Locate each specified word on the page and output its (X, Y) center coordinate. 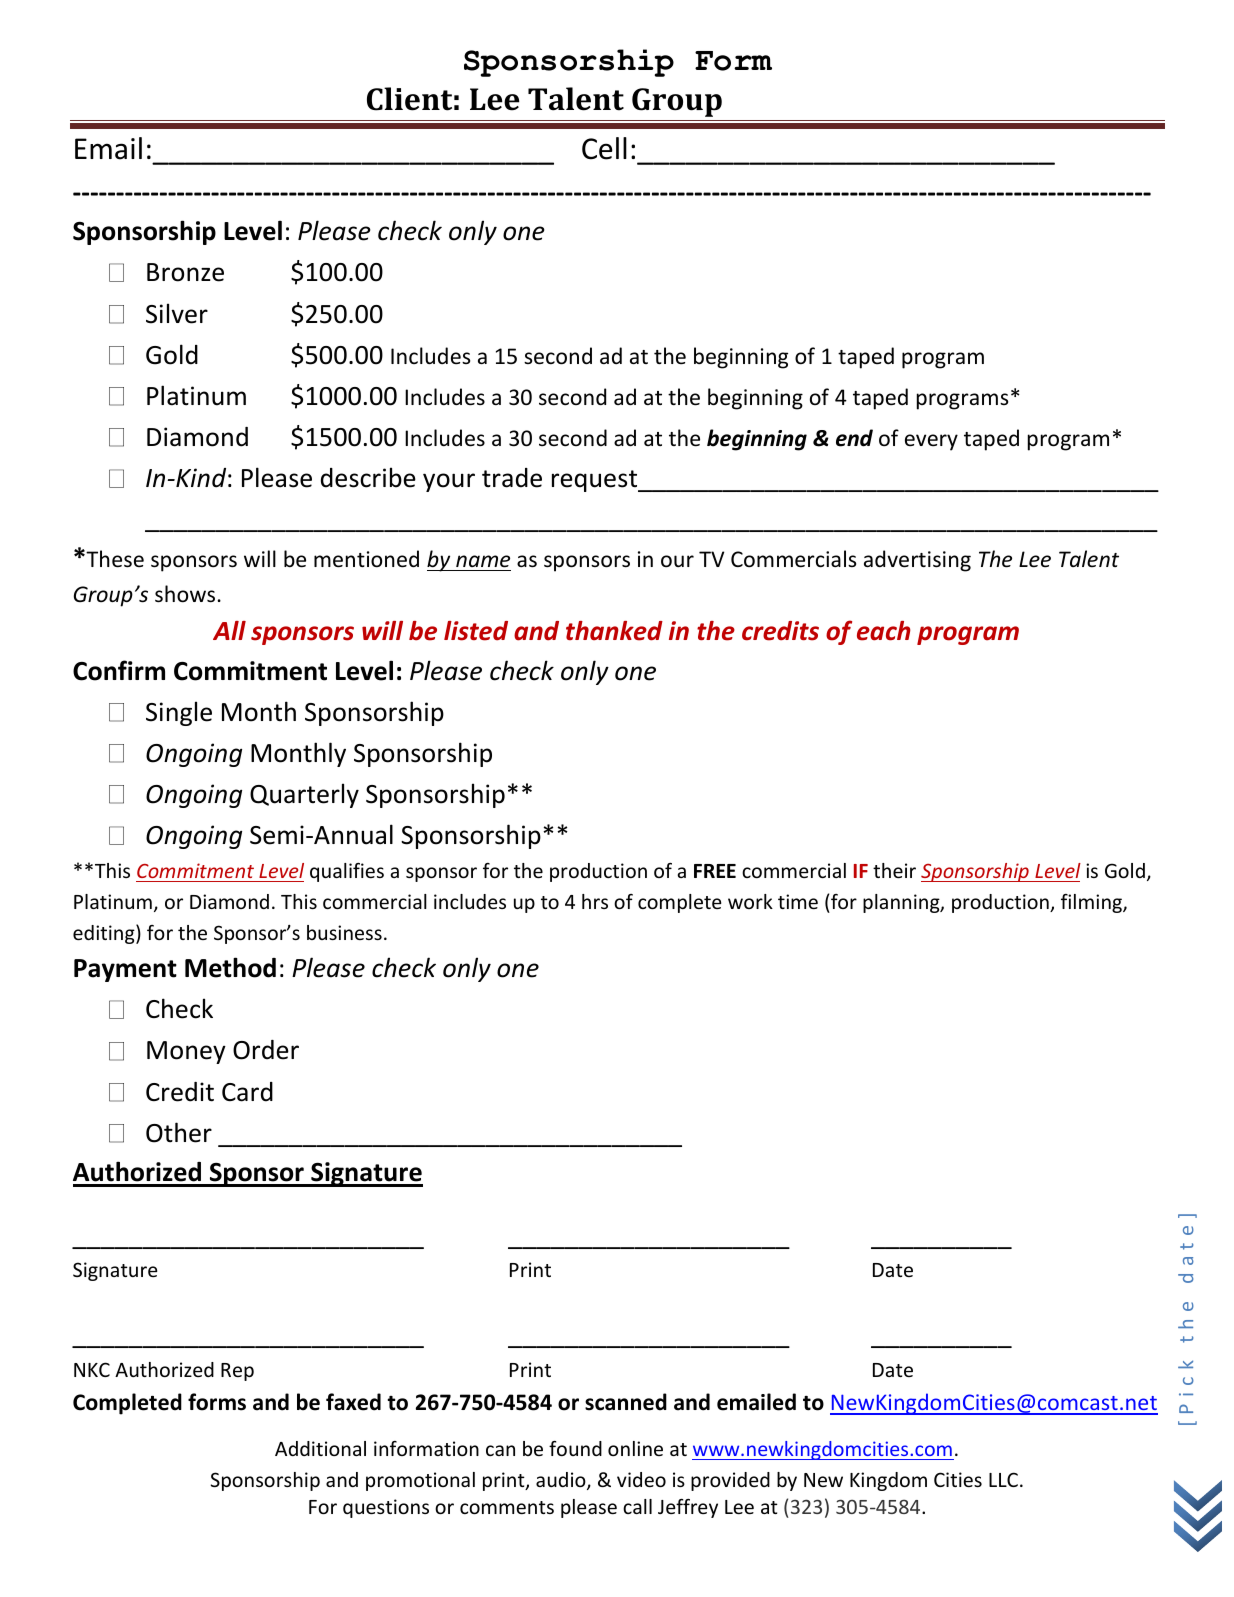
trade (512, 478)
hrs (595, 901)
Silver (177, 313)
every (931, 442)
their (894, 870)
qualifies (347, 872)
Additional (320, 1448)
